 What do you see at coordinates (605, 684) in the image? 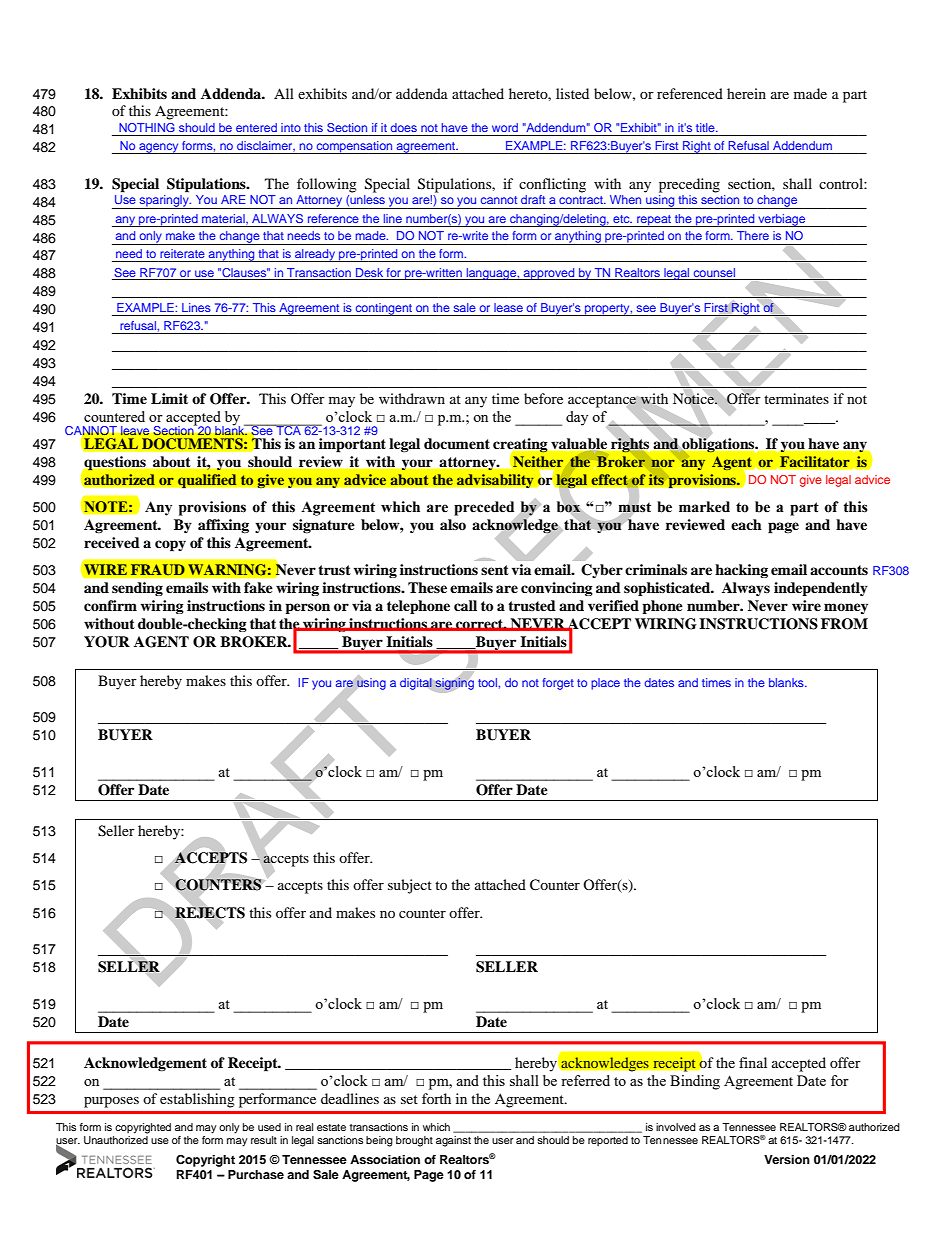
I see `place` at bounding box center [605, 684].
